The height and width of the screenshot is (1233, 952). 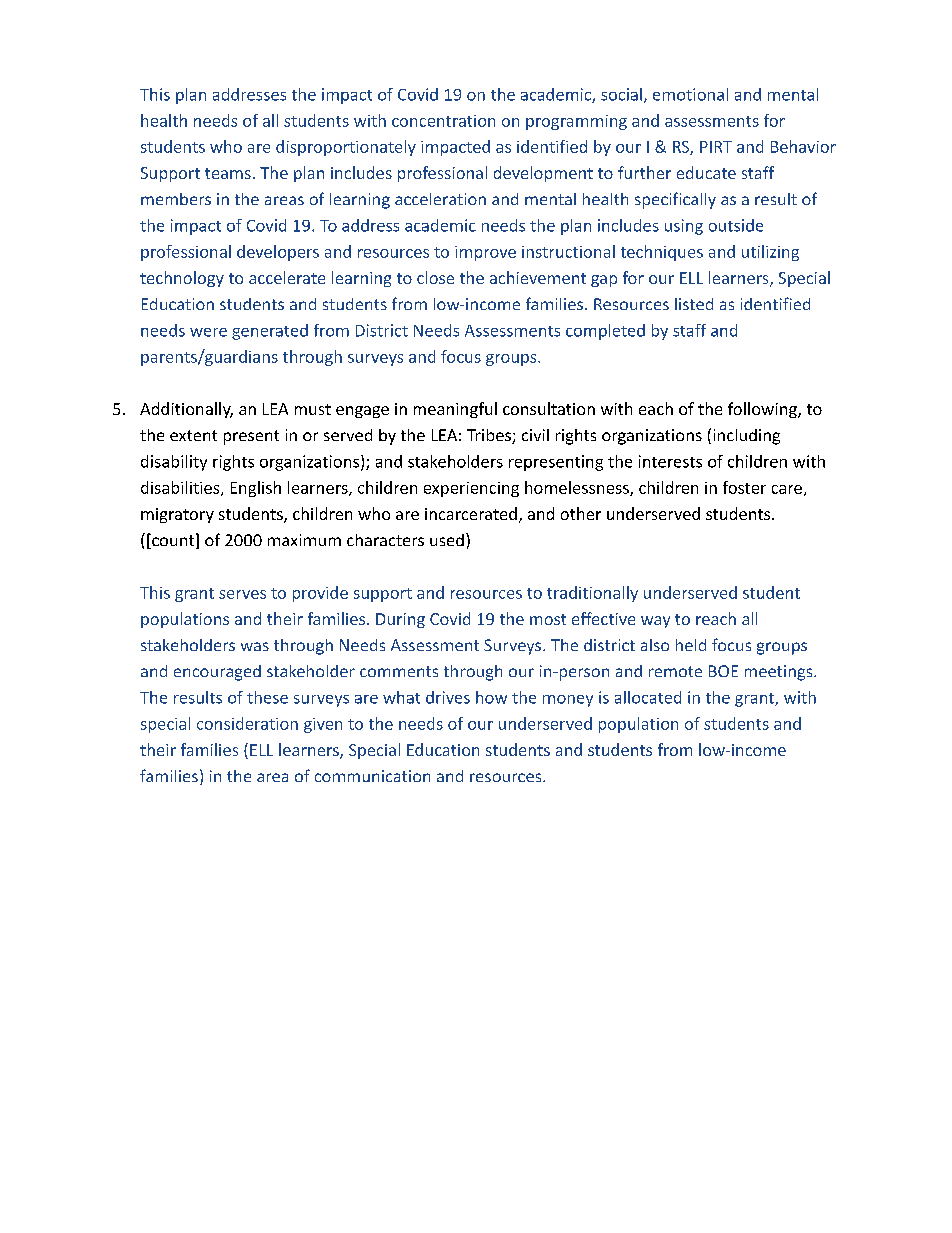 I want to click on listed, so click(x=694, y=304).
